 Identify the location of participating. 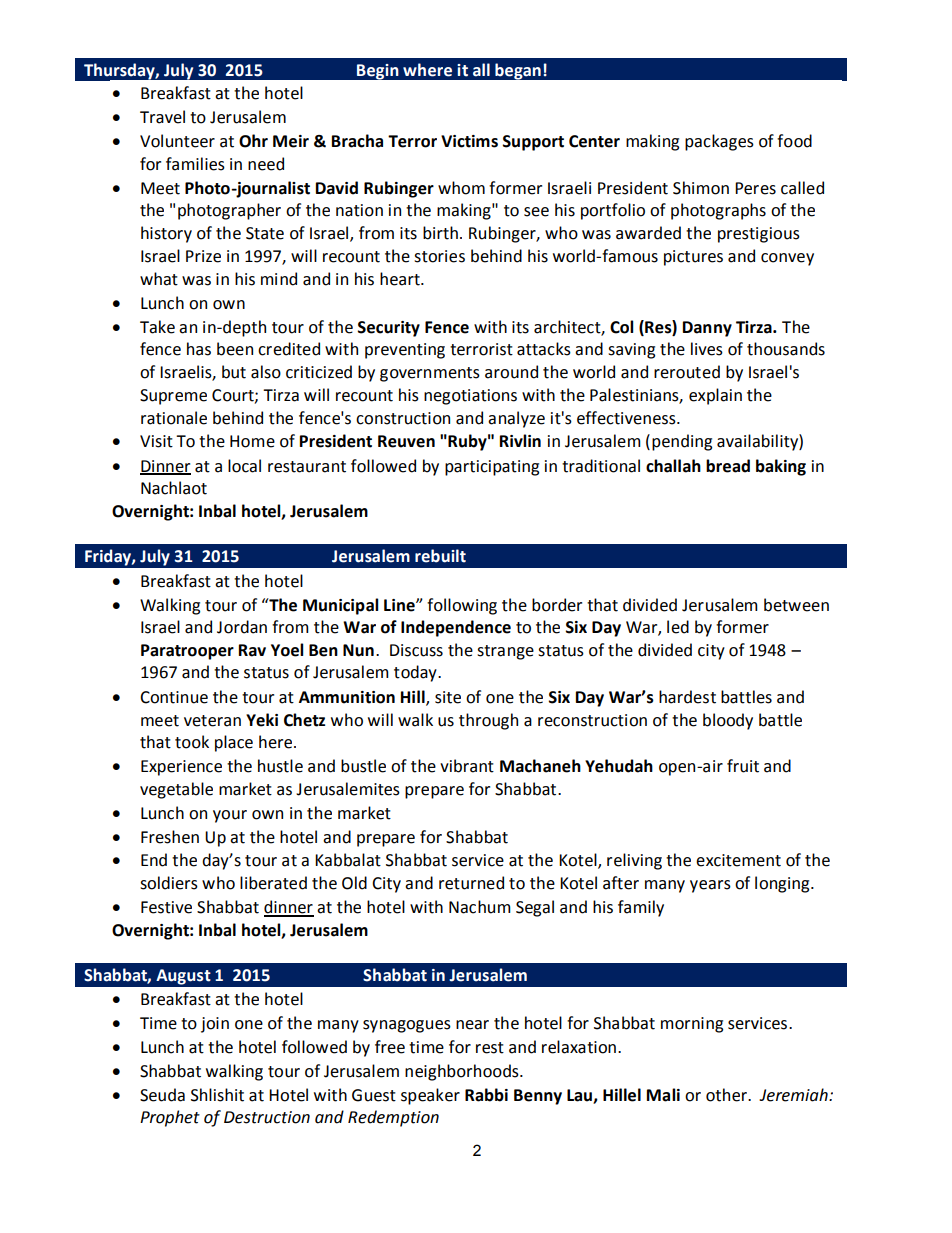
(492, 468).
